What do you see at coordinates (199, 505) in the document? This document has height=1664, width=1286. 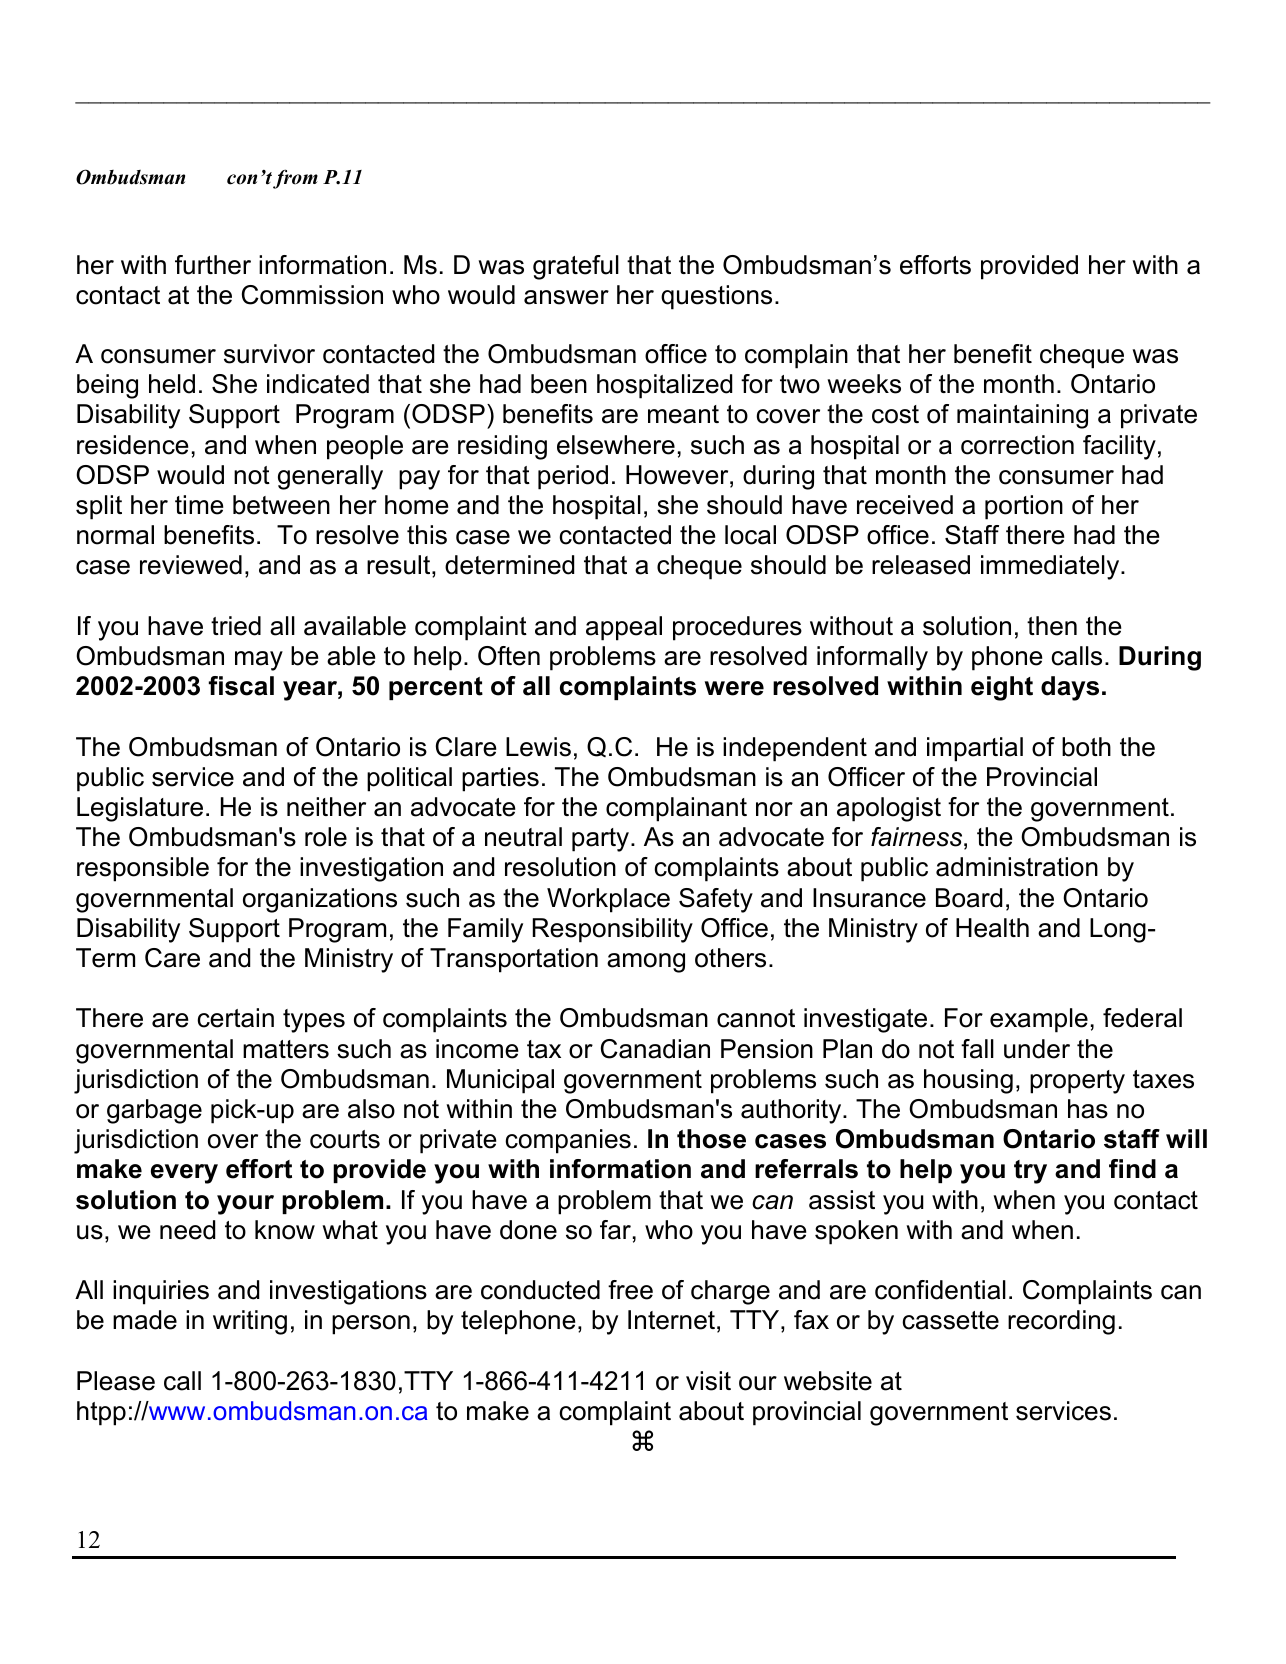 I see `time` at bounding box center [199, 505].
